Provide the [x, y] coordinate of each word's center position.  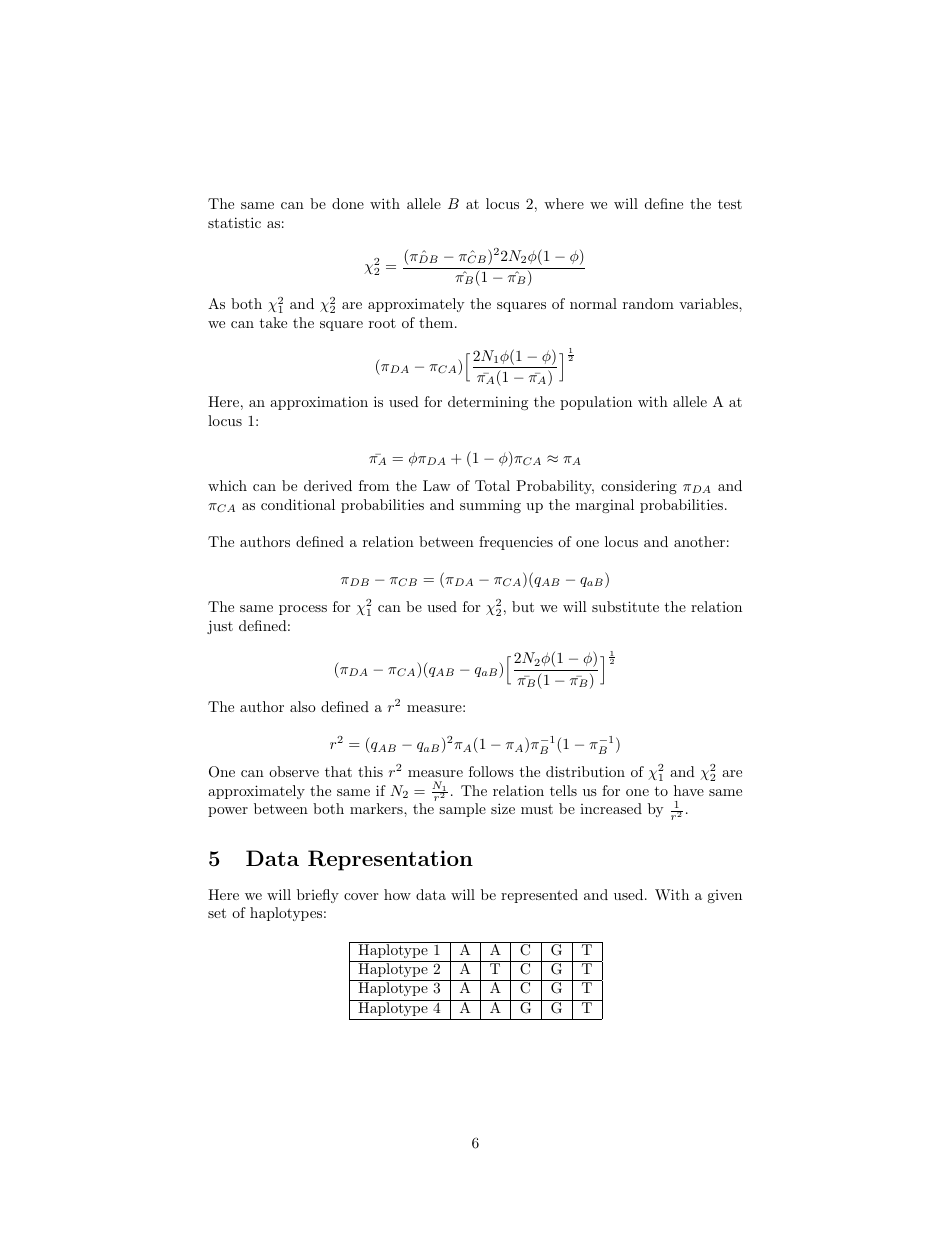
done [348, 203]
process [303, 610]
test [730, 204]
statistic [234, 222]
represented [539, 896]
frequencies [516, 543]
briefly [318, 896]
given [724, 896]
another [699, 541]
